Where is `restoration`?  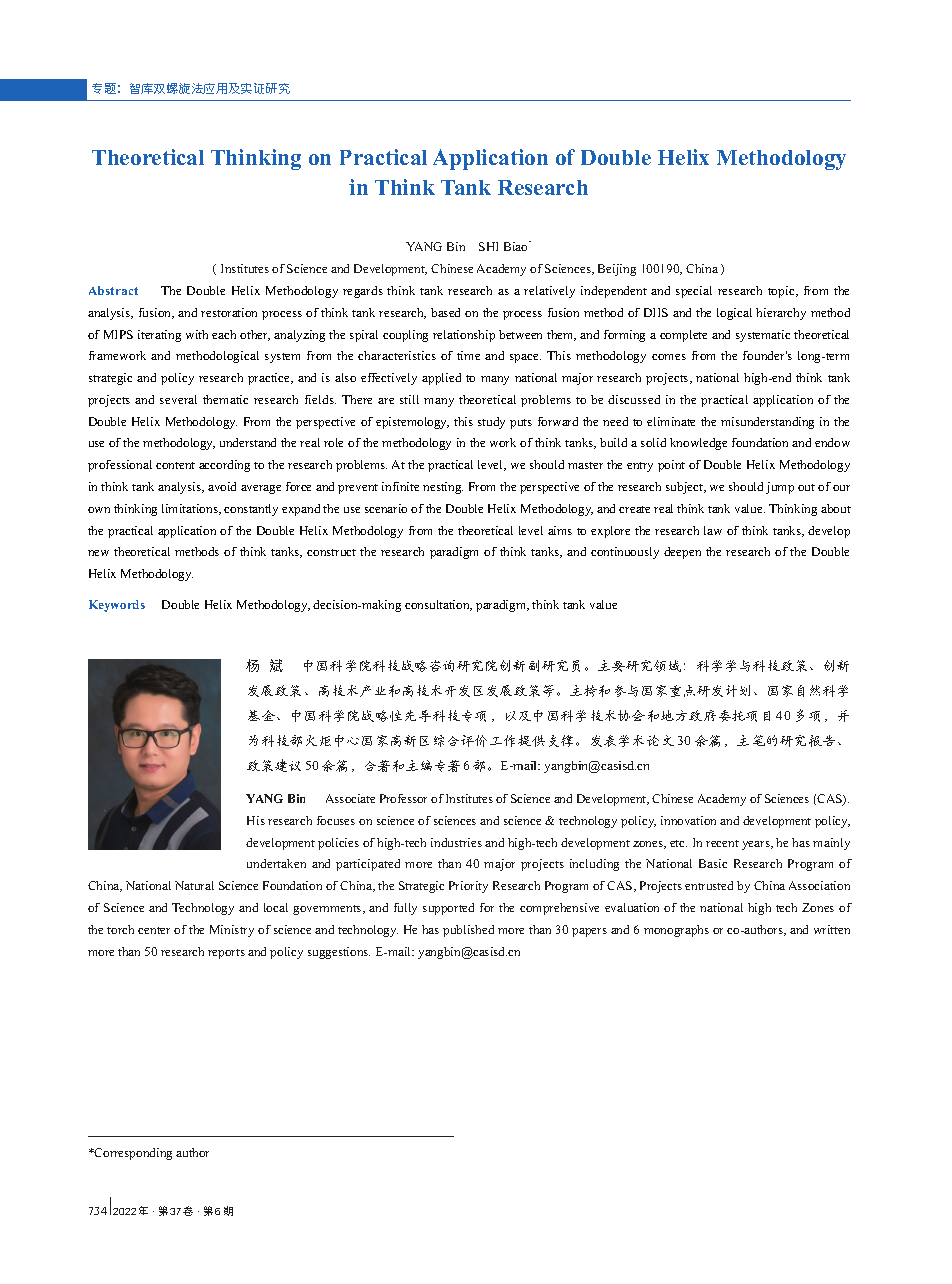
restoration is located at coordinates (229, 312).
